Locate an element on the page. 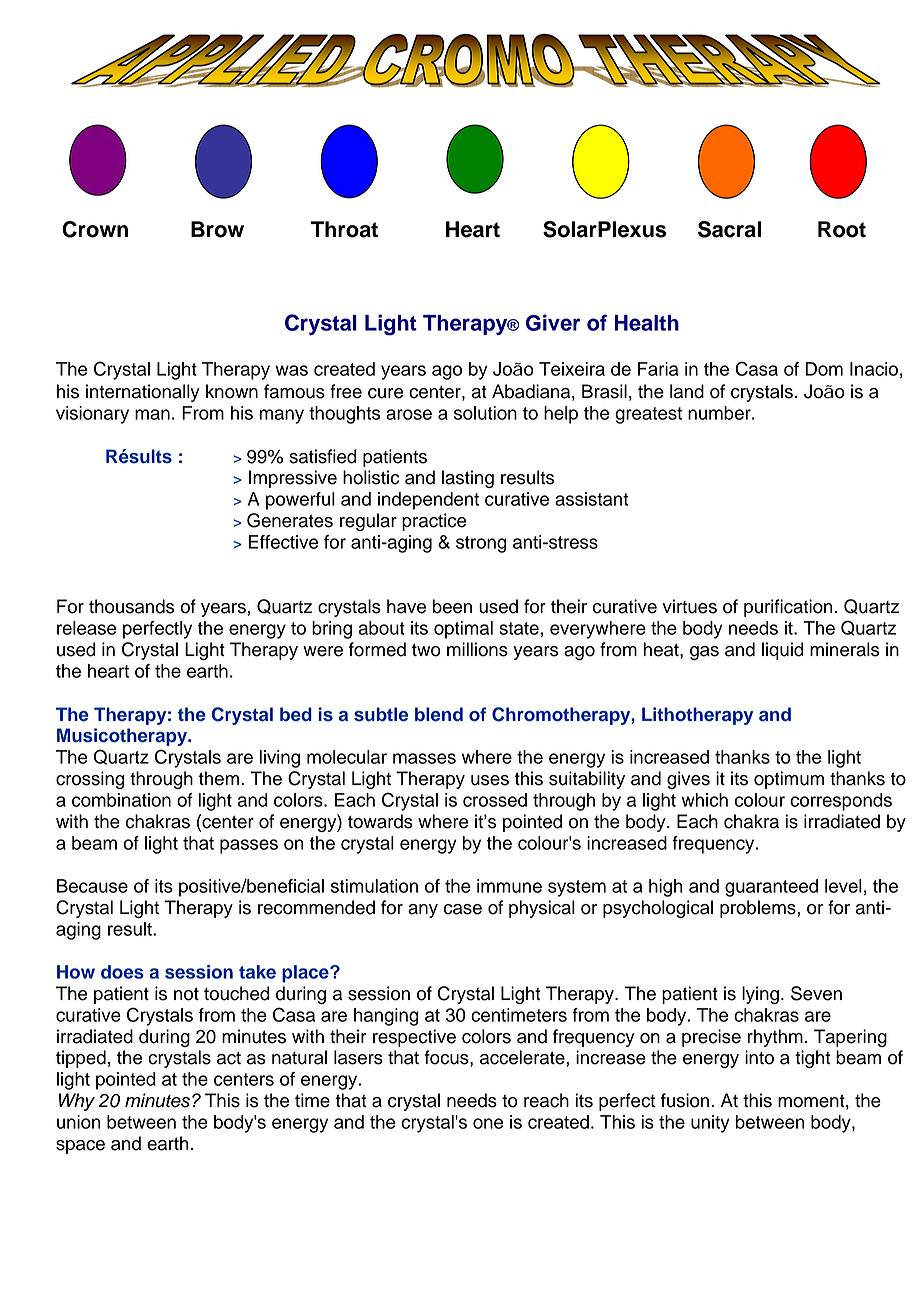 This page has height=1308, width=924. union is located at coordinates (79, 1122).
